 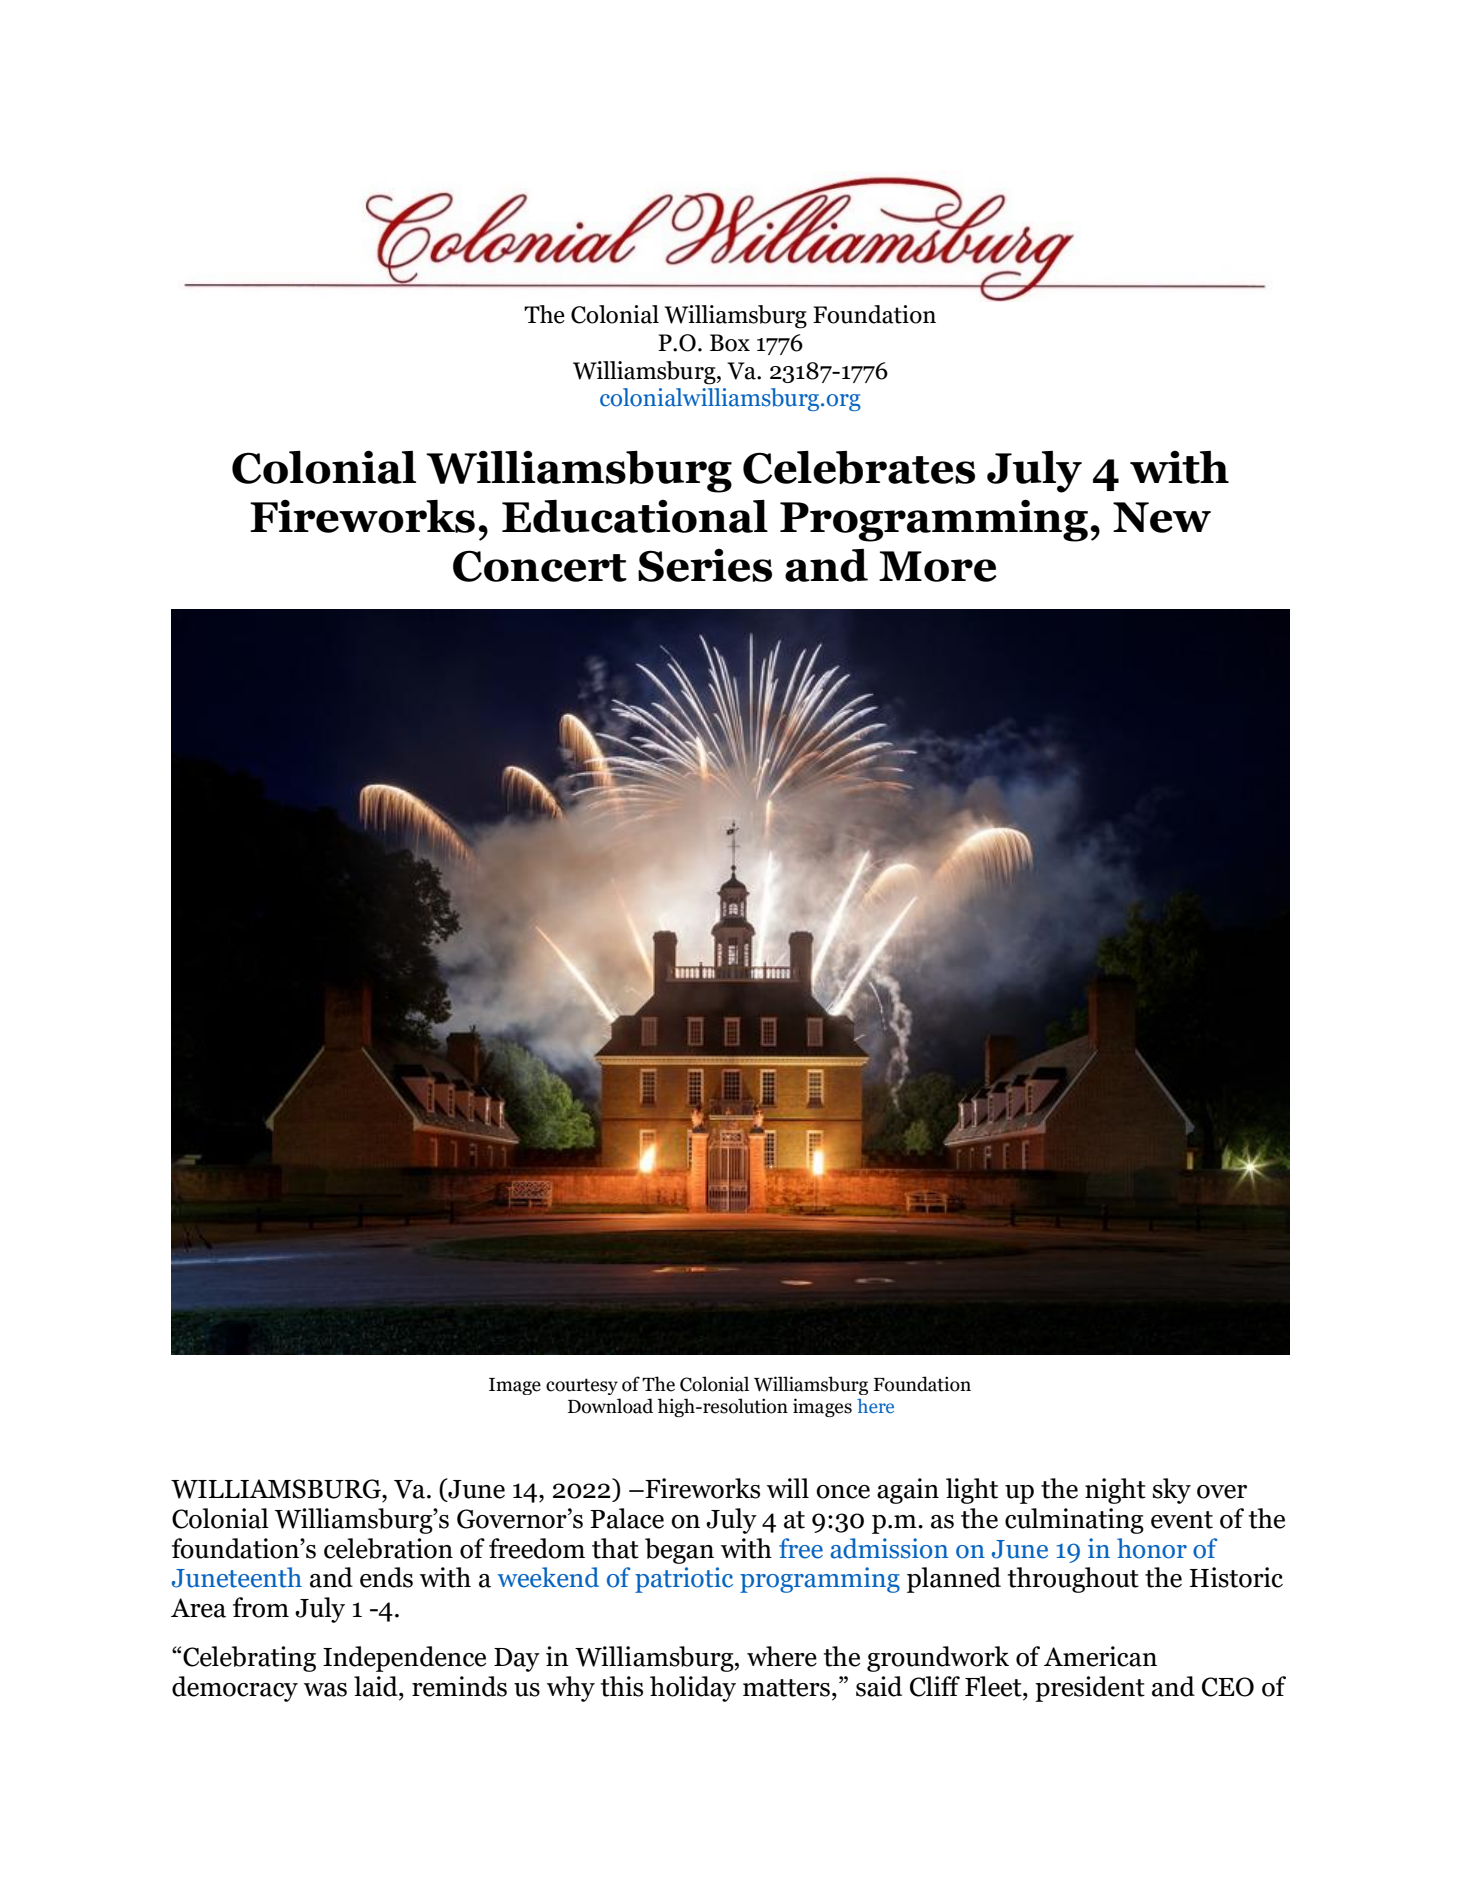 I want to click on New, so click(x=1162, y=517).
